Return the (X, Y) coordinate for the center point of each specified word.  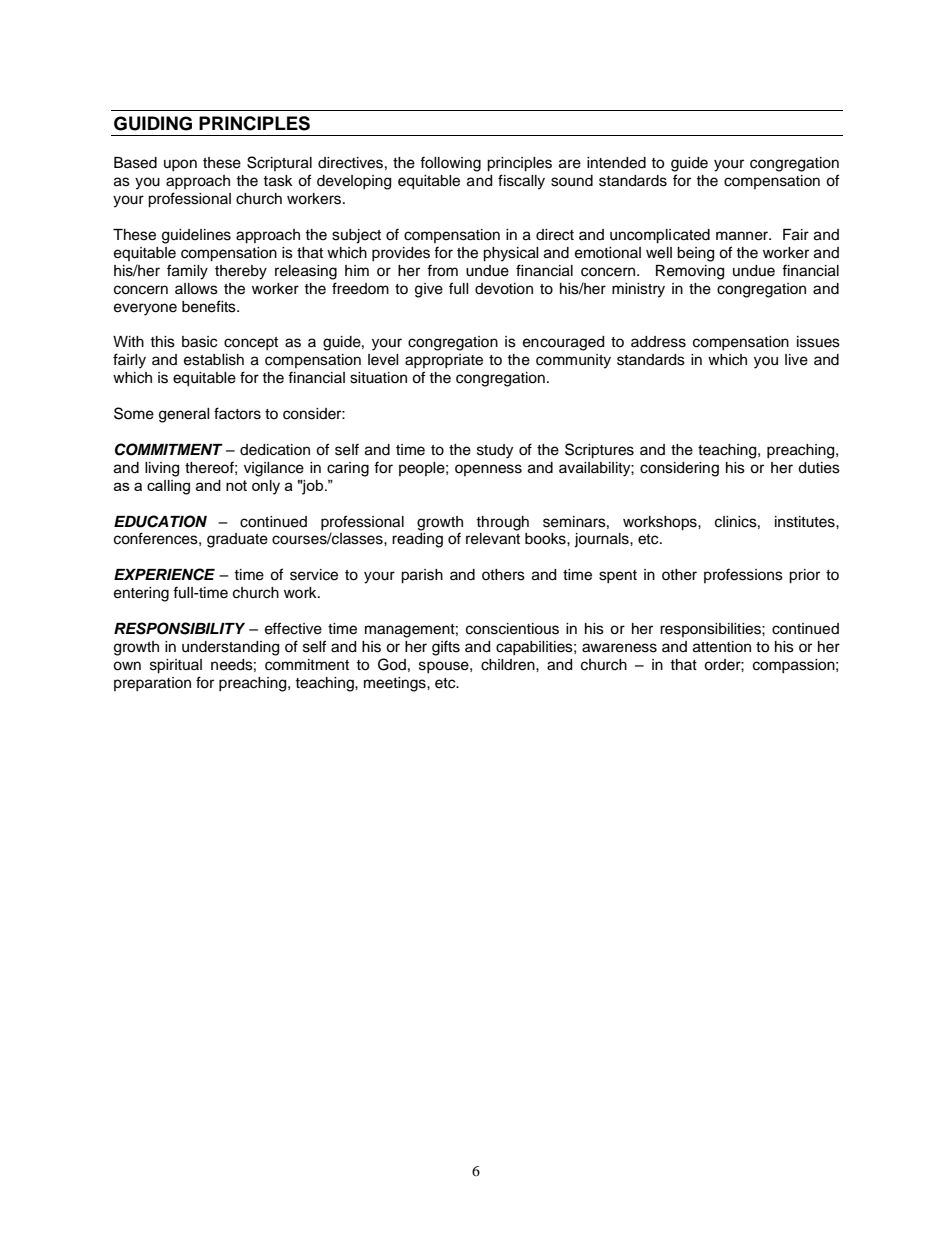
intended (616, 163)
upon (180, 165)
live (796, 360)
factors (237, 413)
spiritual (176, 666)
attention (722, 647)
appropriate (444, 361)
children (509, 665)
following (450, 164)
